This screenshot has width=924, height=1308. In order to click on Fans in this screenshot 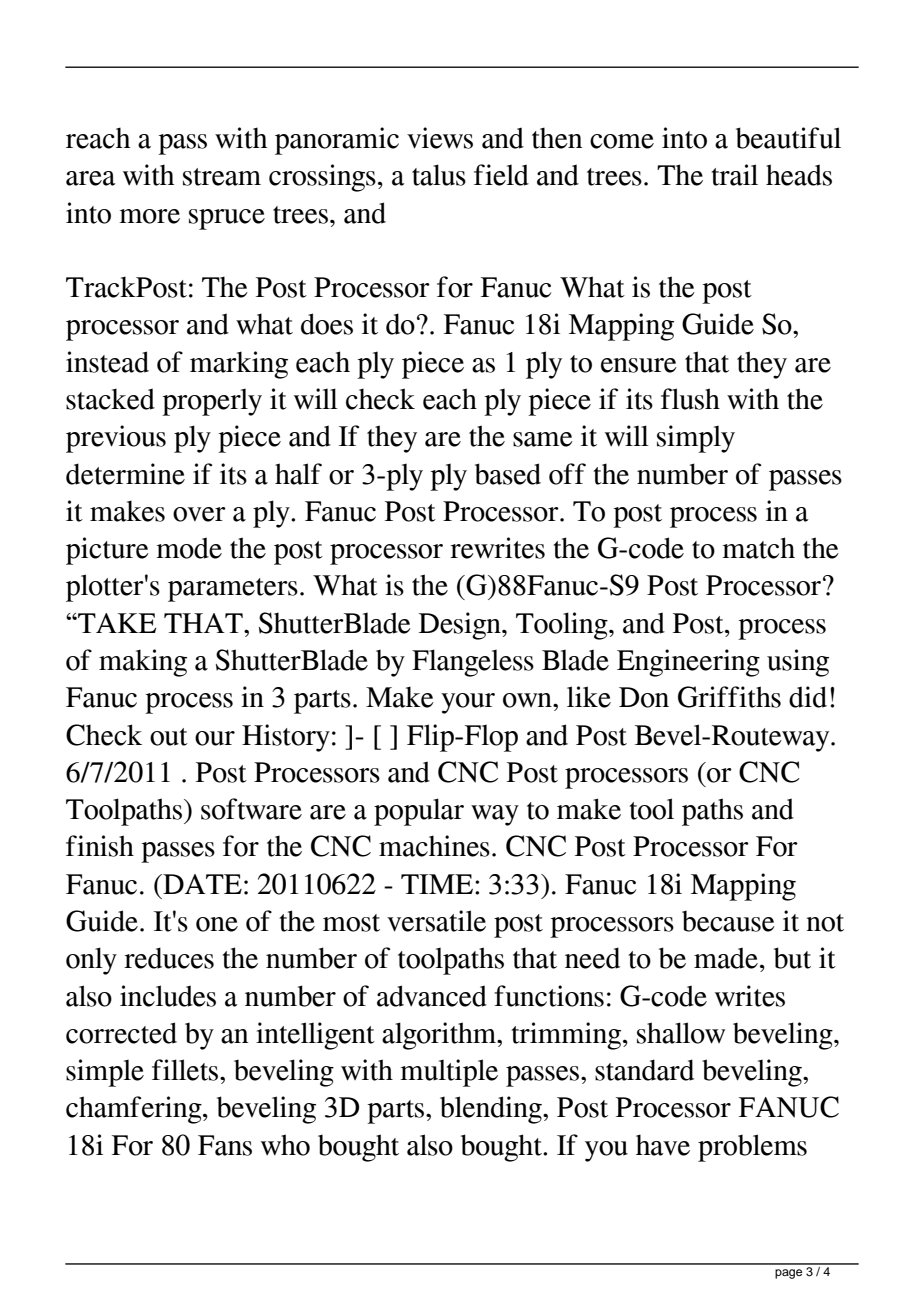, I will do `click(225, 1145)`.
